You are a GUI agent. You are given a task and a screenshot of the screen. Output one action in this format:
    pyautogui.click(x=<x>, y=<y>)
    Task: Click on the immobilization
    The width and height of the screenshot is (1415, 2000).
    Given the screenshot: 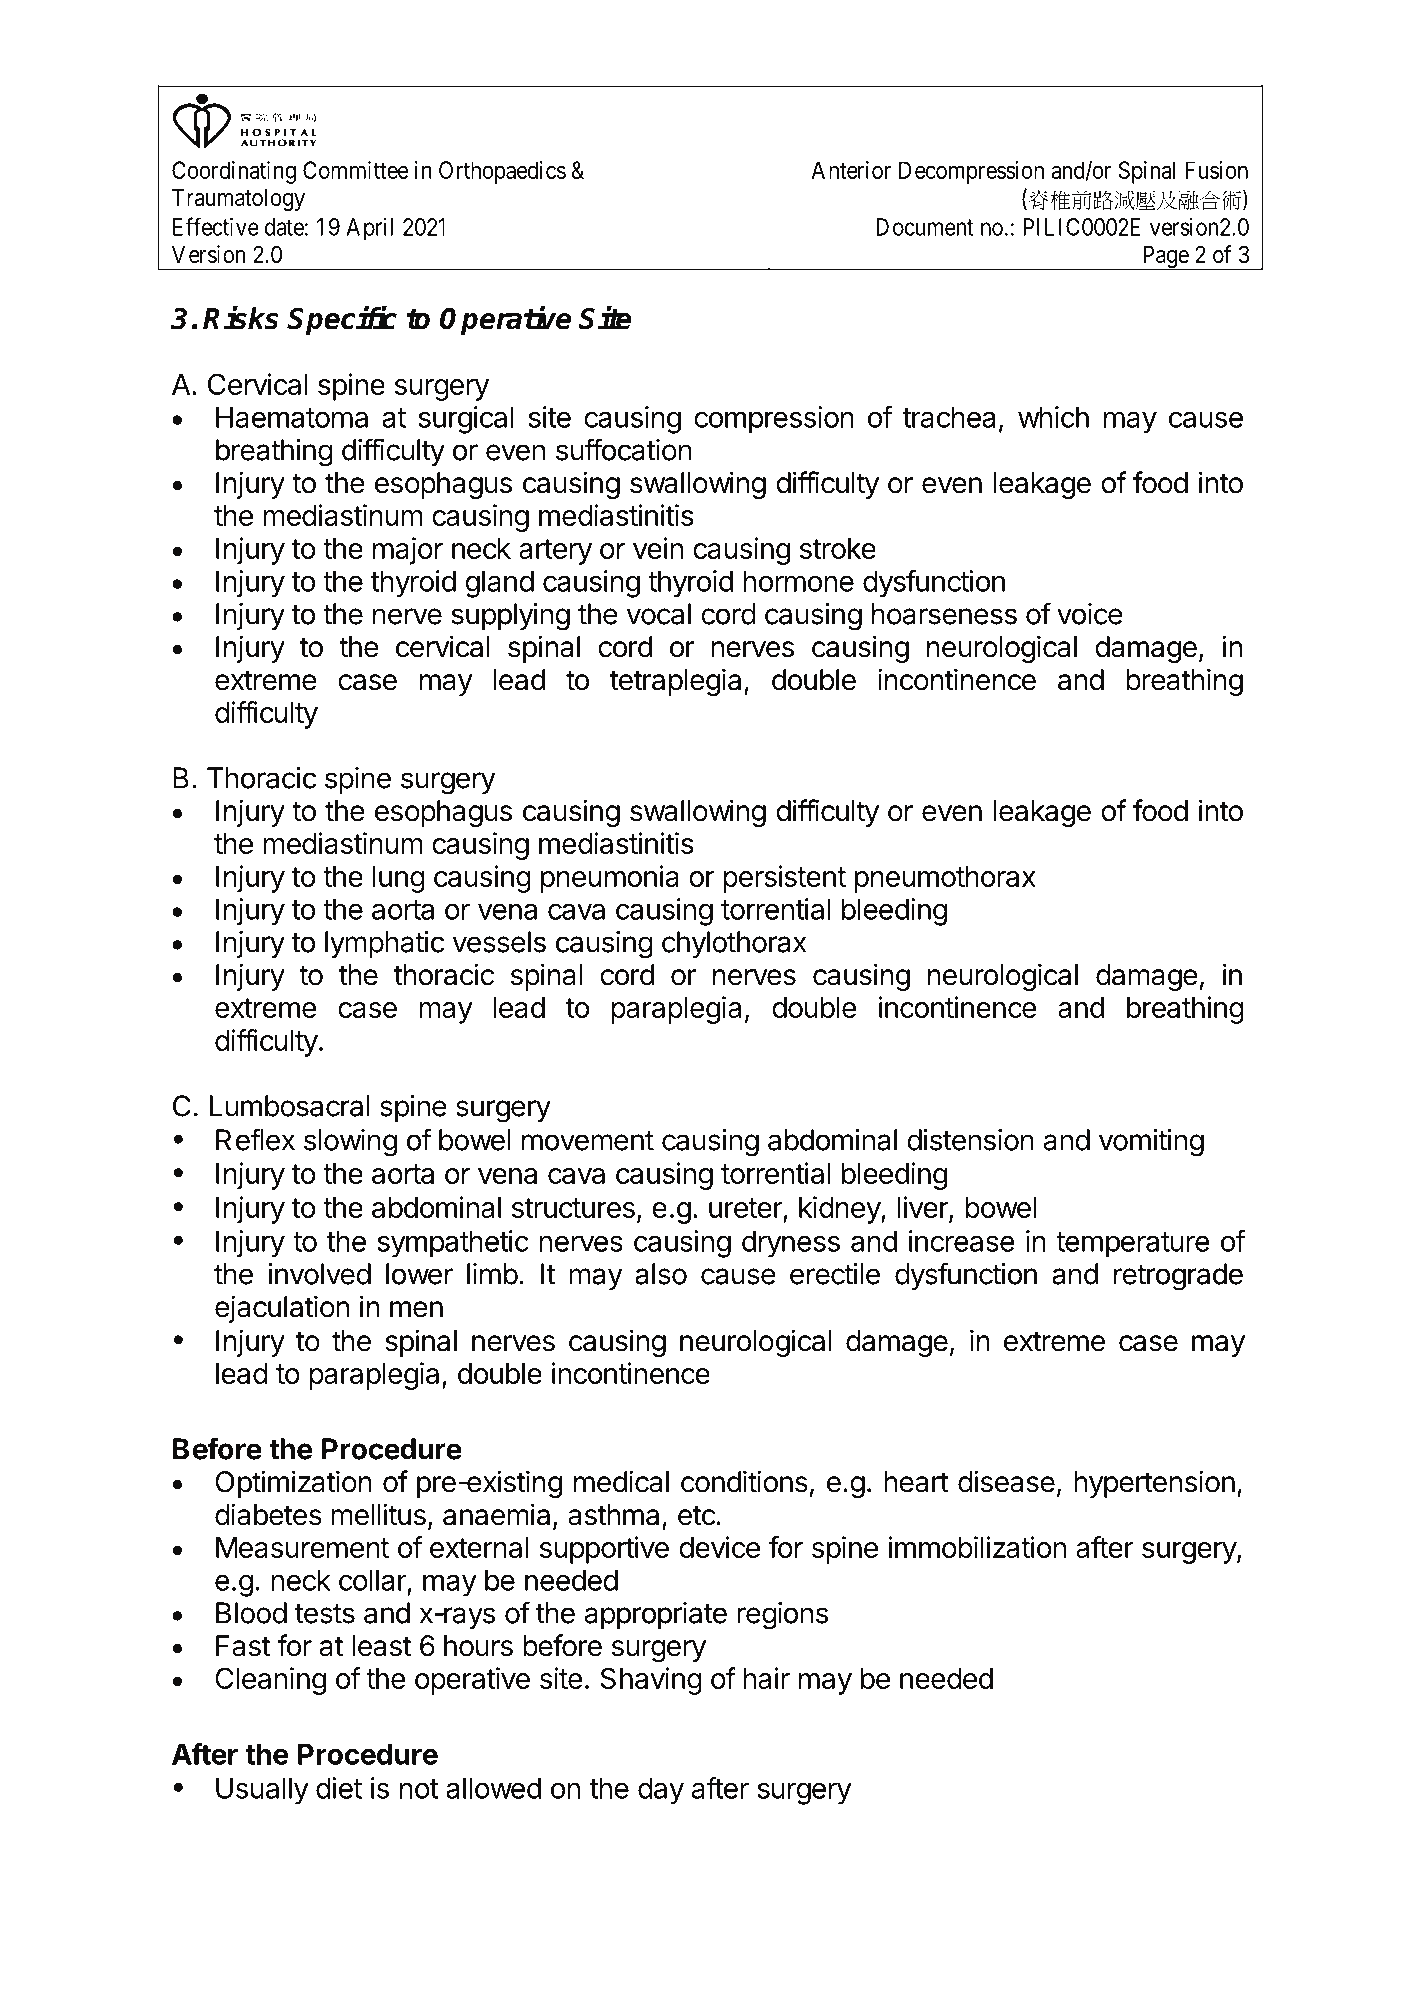 What is the action you would take?
    pyautogui.click(x=977, y=1547)
